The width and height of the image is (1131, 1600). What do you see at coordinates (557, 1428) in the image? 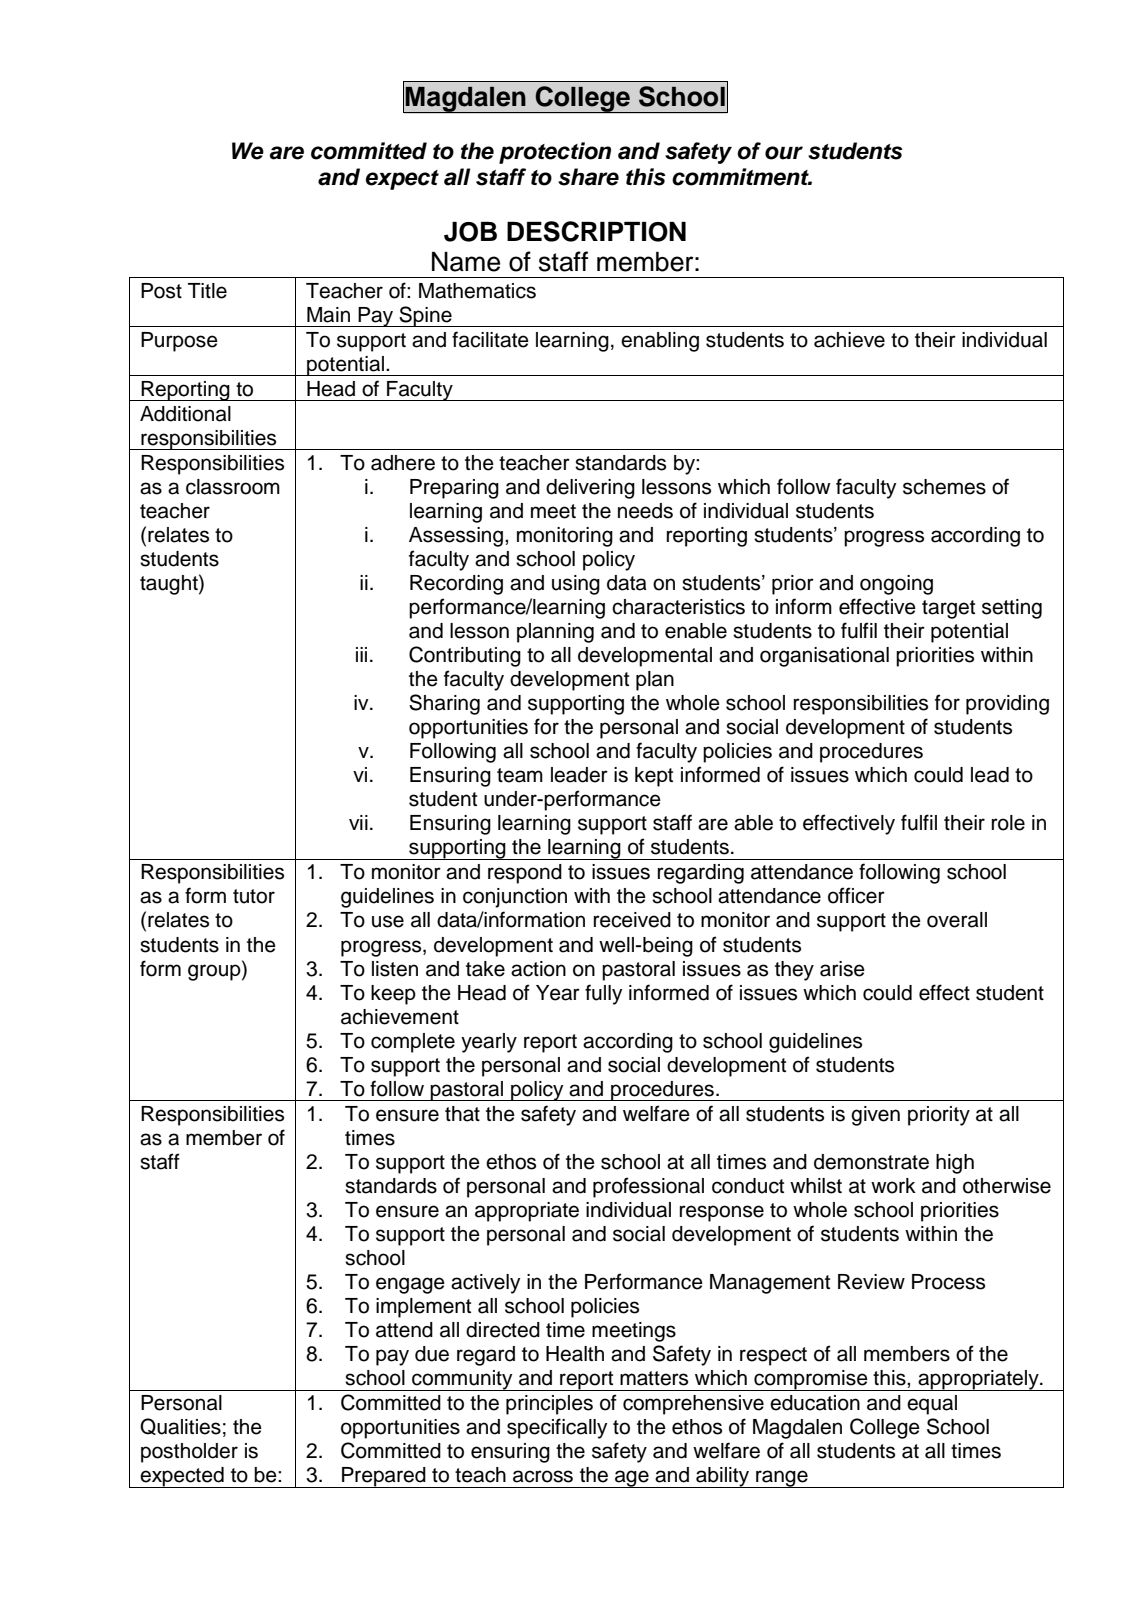
I see `specifically` at bounding box center [557, 1428].
